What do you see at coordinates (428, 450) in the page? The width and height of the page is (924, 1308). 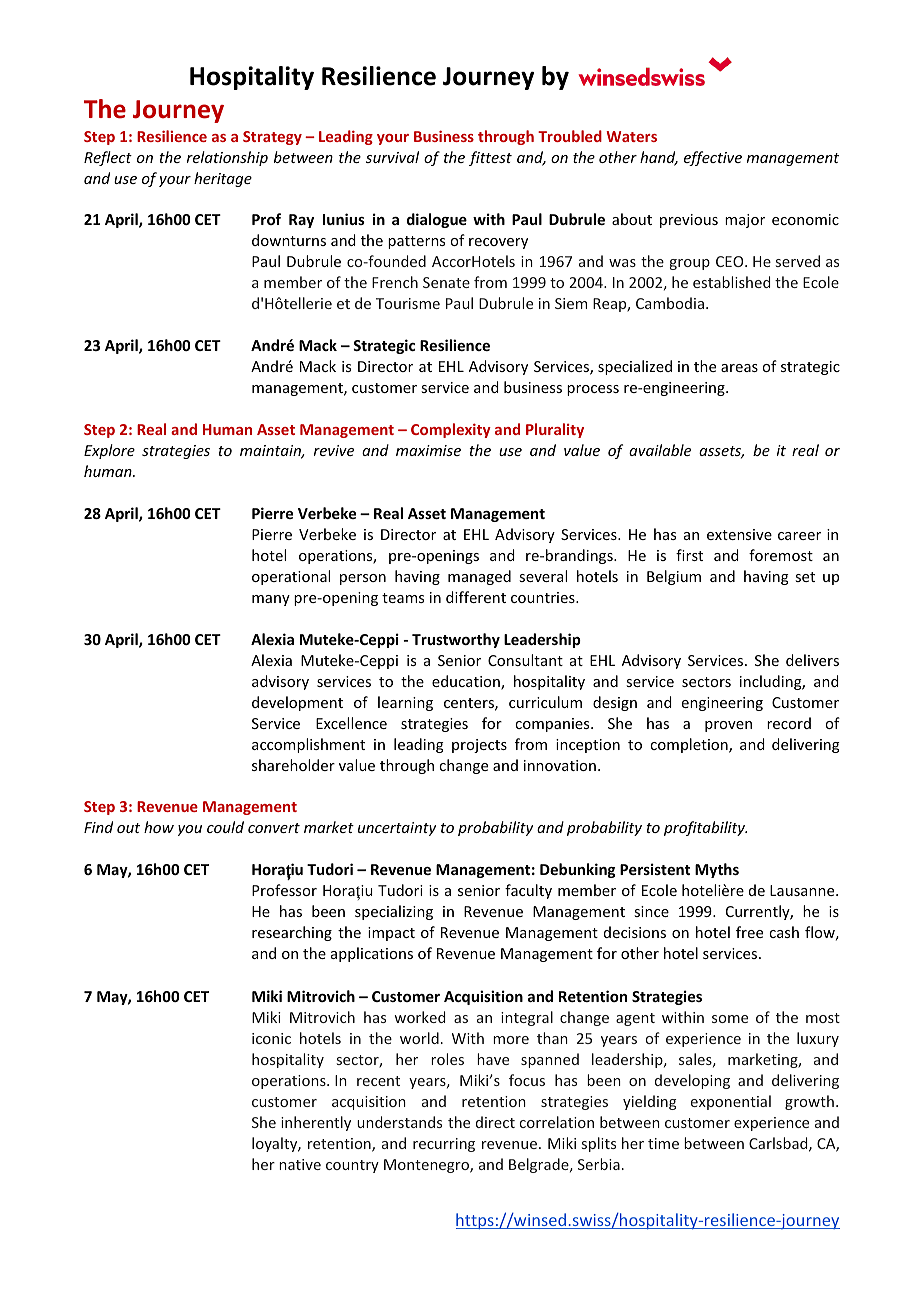 I see `maximise` at bounding box center [428, 450].
